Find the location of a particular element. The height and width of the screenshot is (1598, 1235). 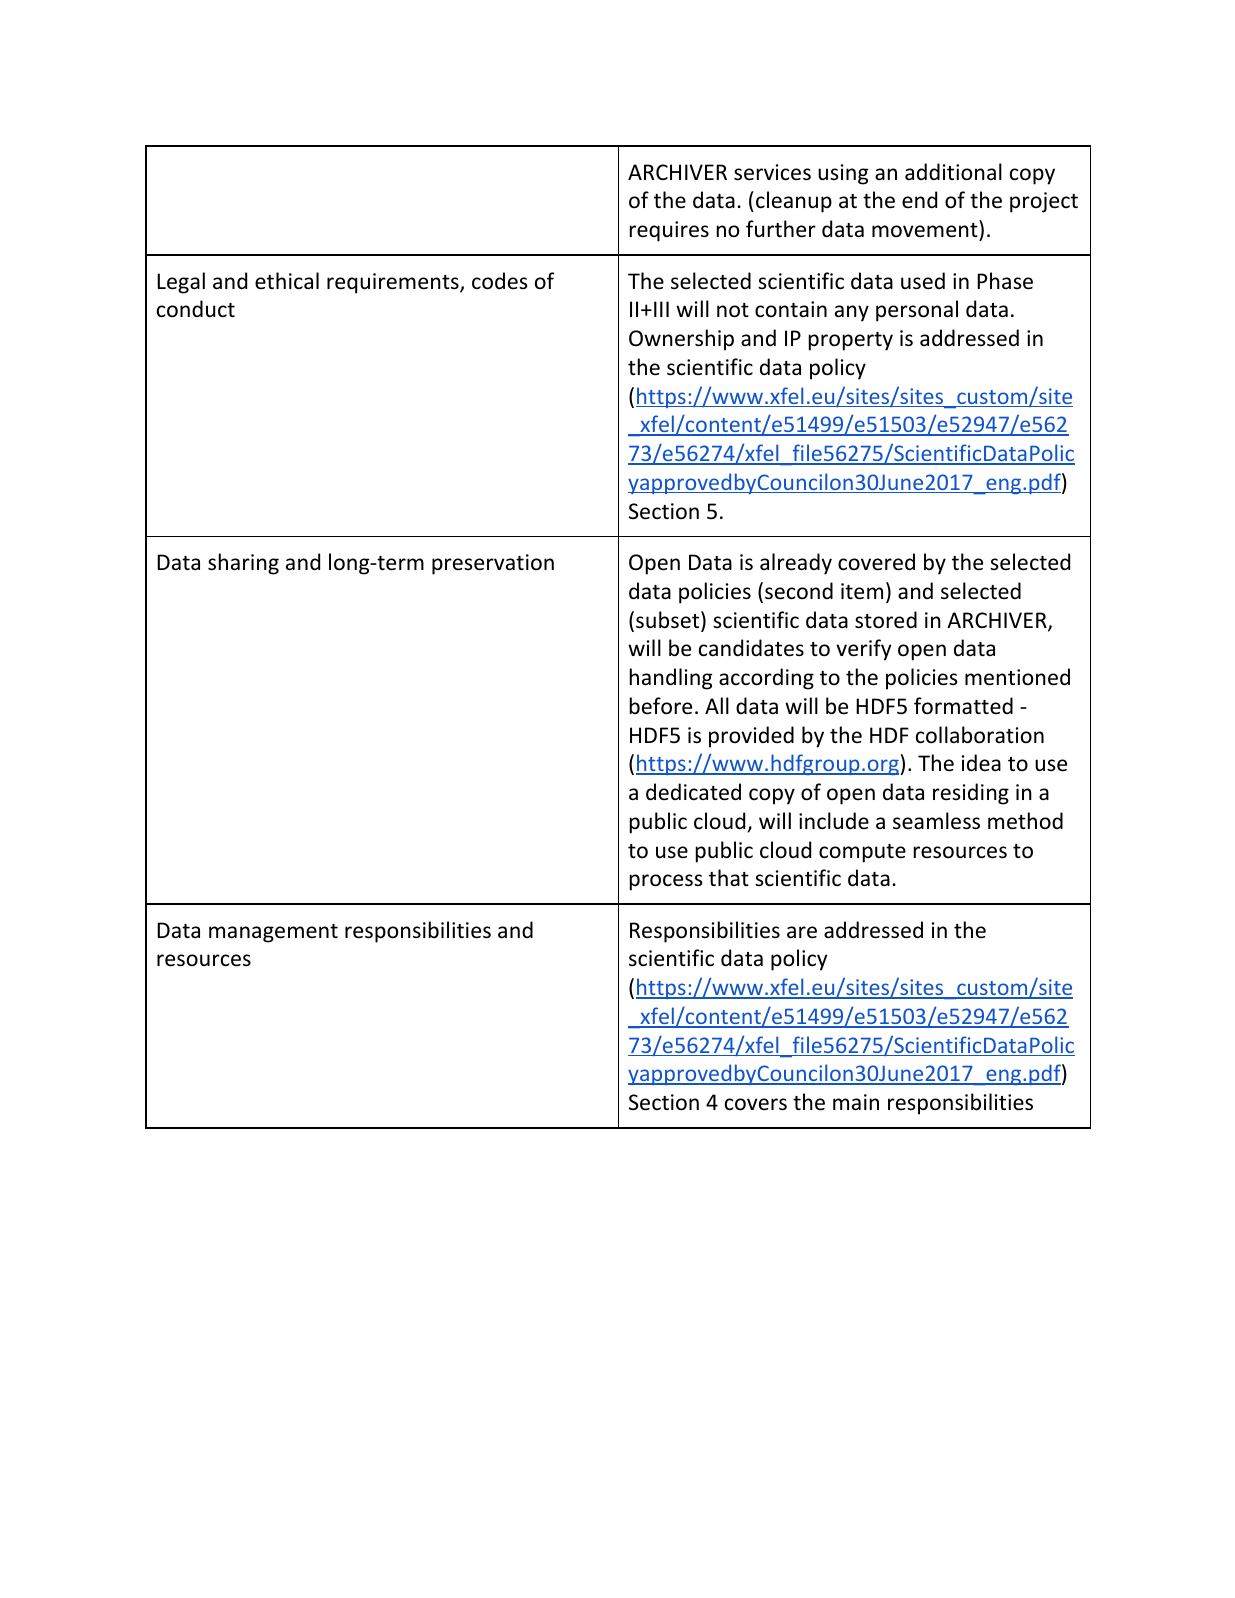

ethical is located at coordinates (287, 280).
